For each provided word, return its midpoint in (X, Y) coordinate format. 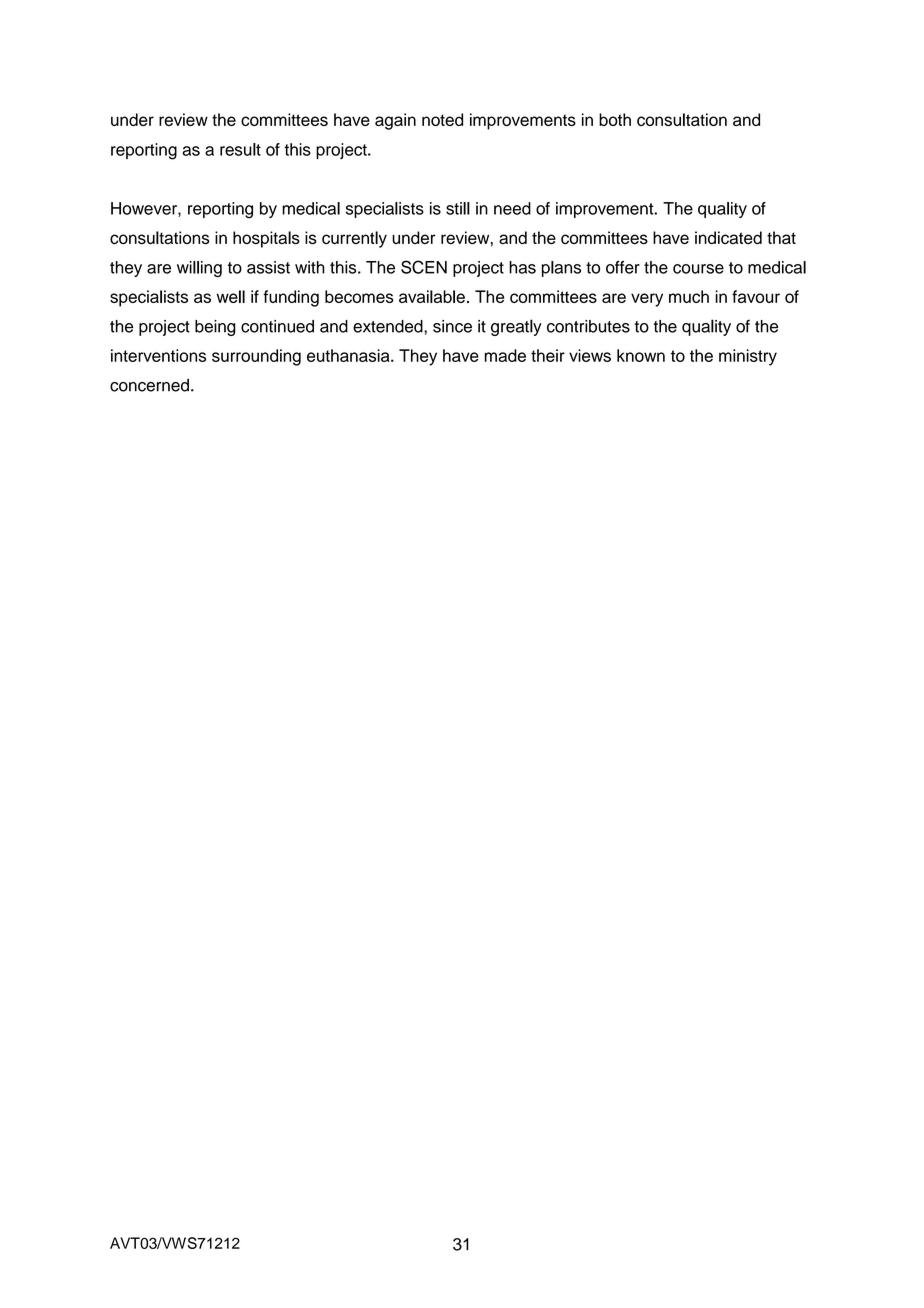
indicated (728, 237)
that (781, 237)
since (452, 326)
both (615, 119)
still (458, 208)
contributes (588, 326)
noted (442, 119)
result (240, 149)
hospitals (266, 239)
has (522, 267)
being (215, 328)
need (512, 208)
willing (199, 269)
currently (354, 239)
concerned (149, 385)
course (698, 269)
